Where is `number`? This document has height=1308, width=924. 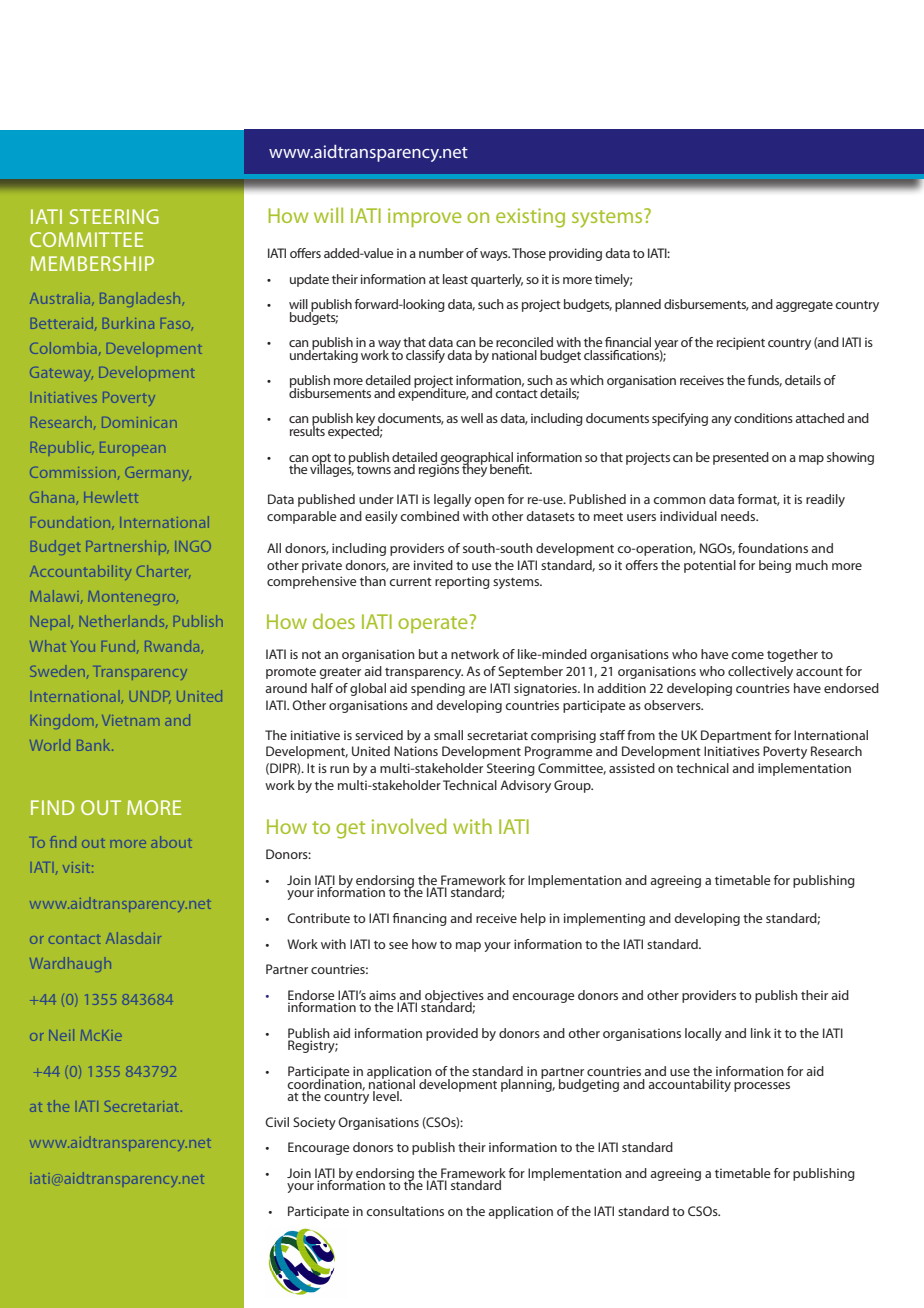
number is located at coordinates (441, 253).
